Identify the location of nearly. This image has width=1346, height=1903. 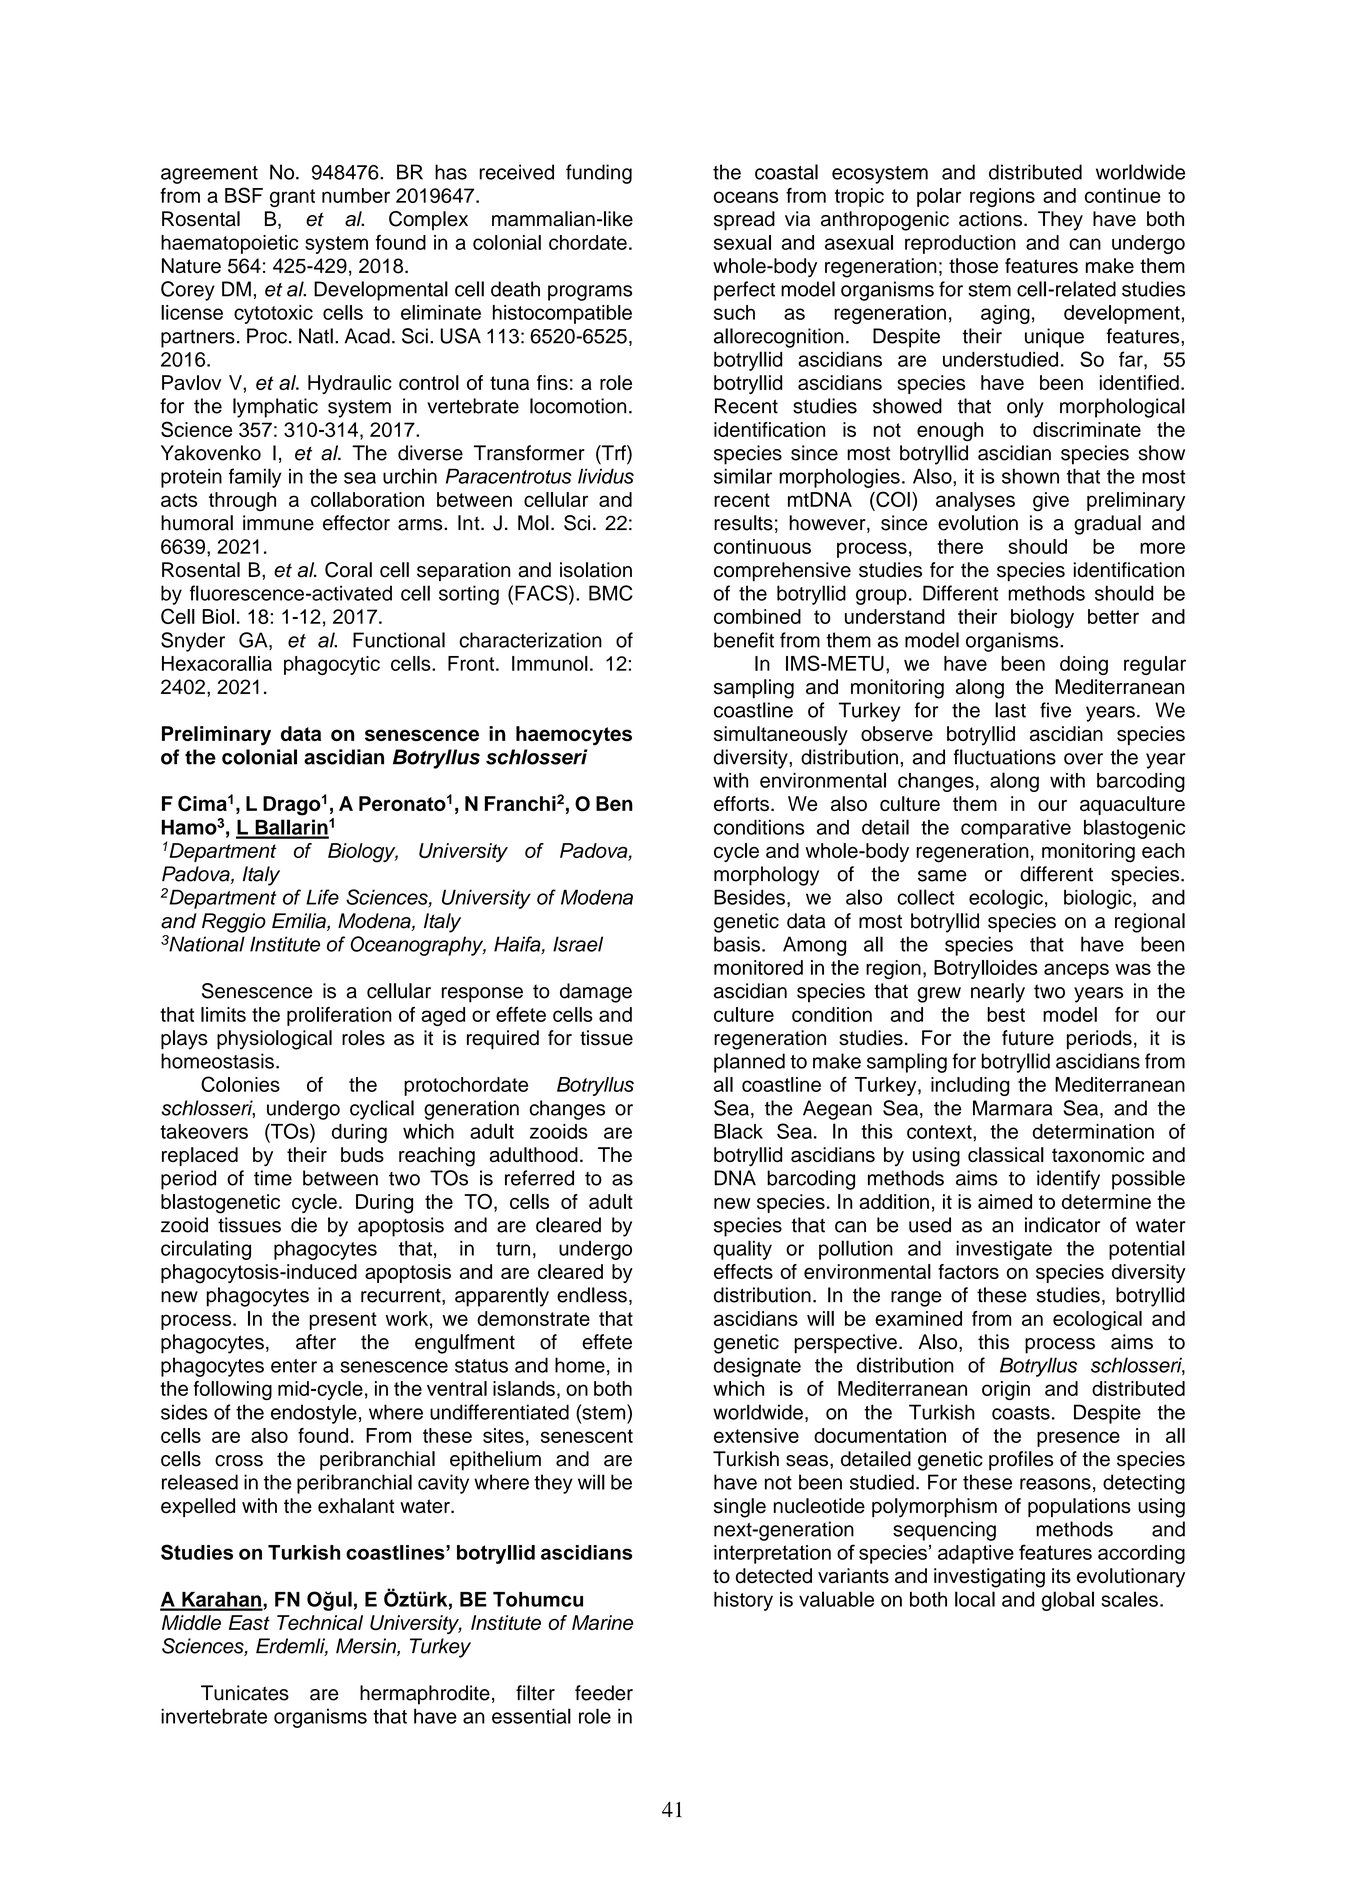
(998, 993).
